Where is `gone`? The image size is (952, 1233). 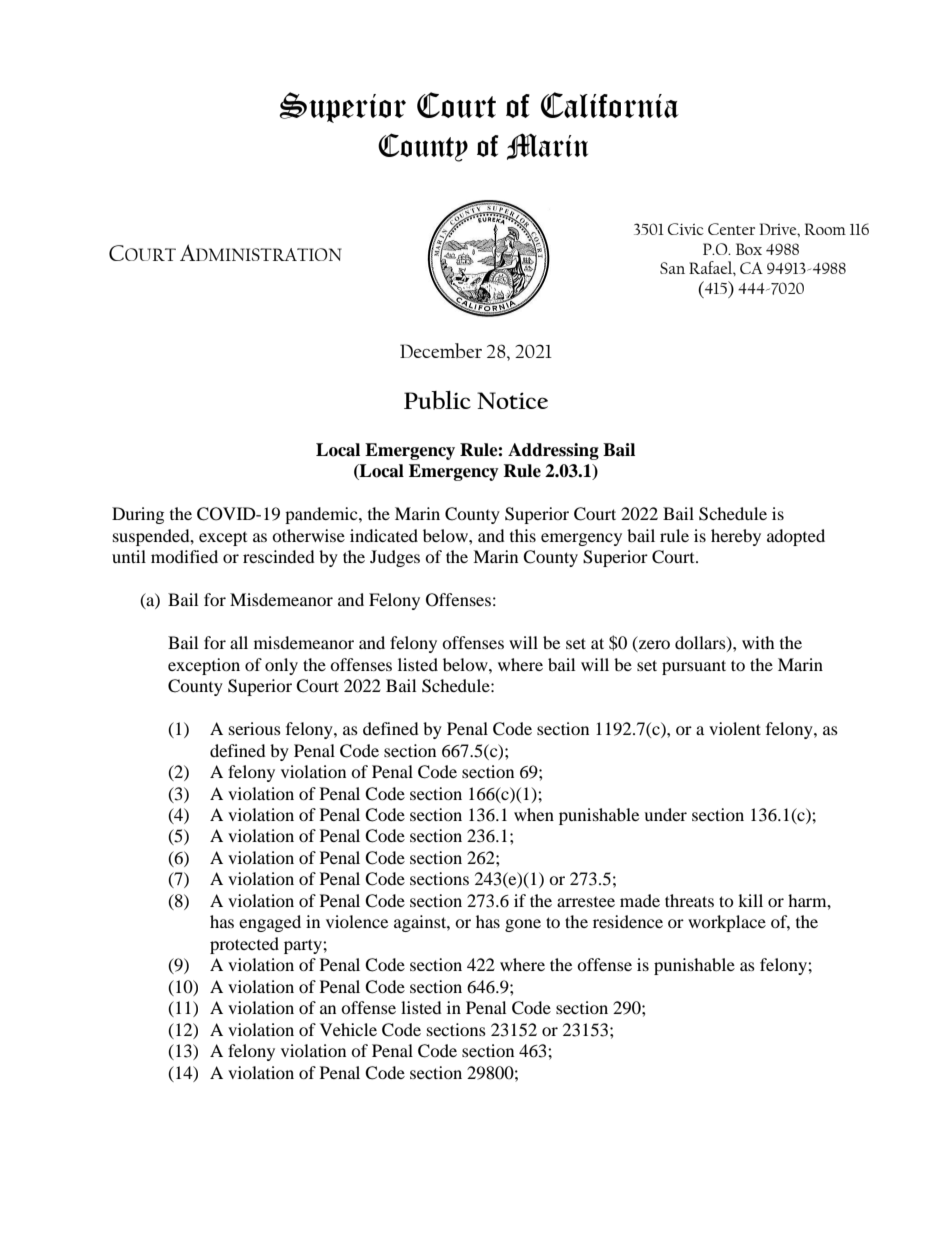 gone is located at coordinates (523, 925).
